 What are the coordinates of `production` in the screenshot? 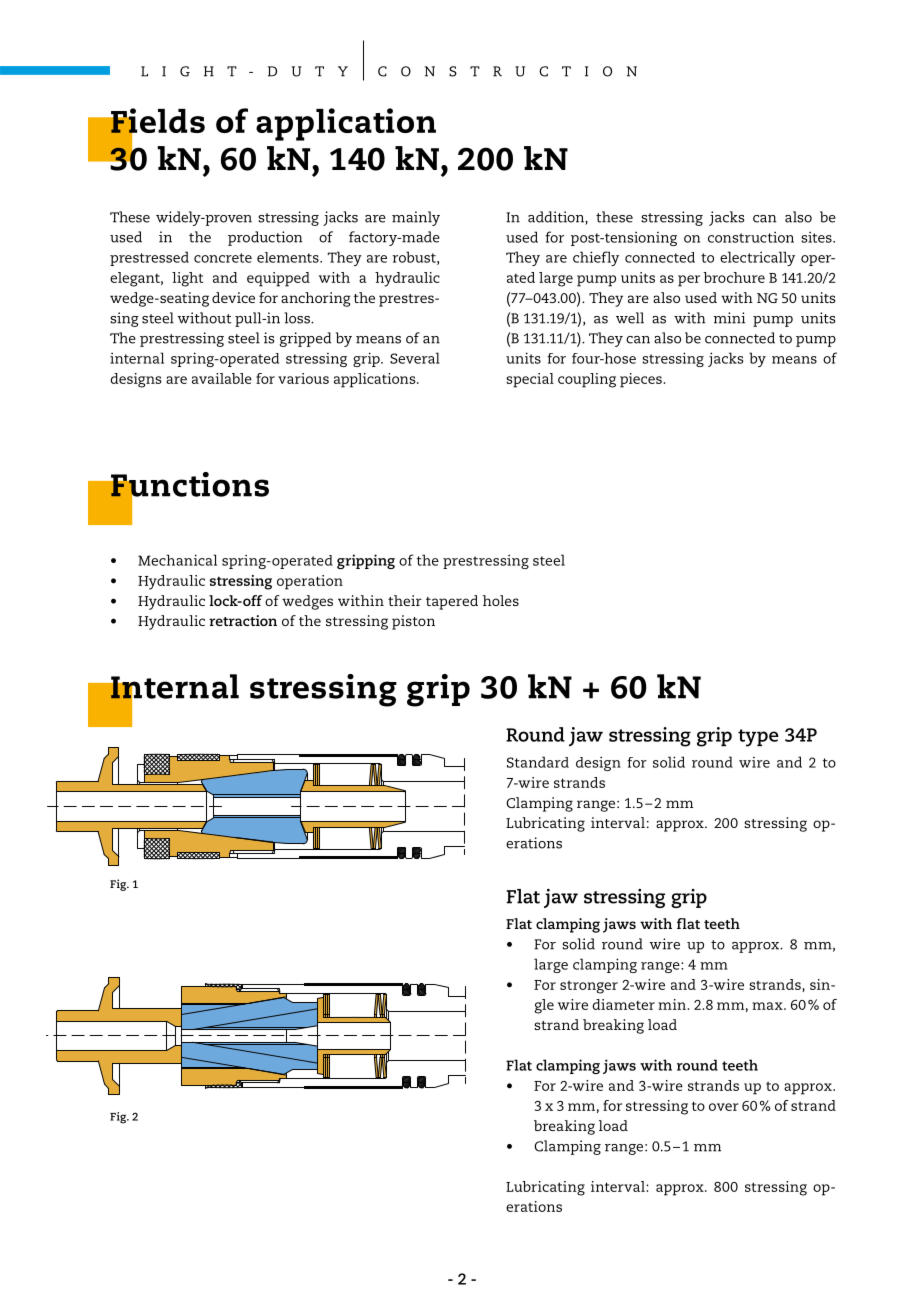 It's located at (265, 238).
